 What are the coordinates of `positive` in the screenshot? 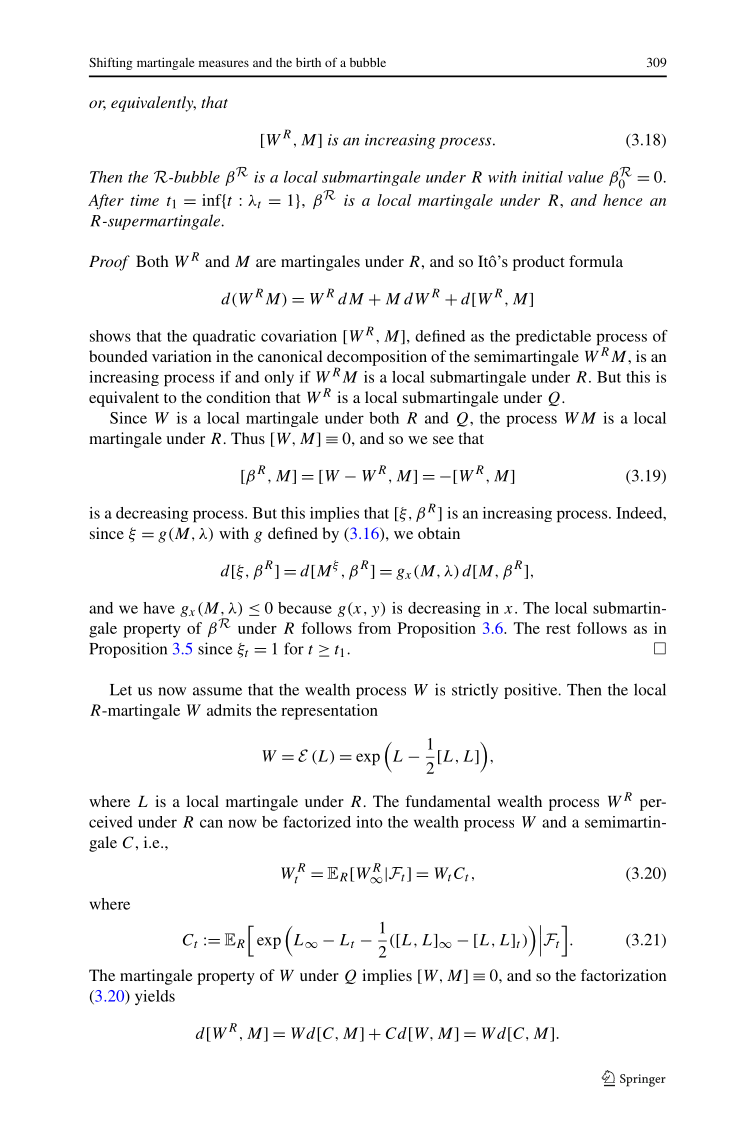 It's located at (532, 691).
